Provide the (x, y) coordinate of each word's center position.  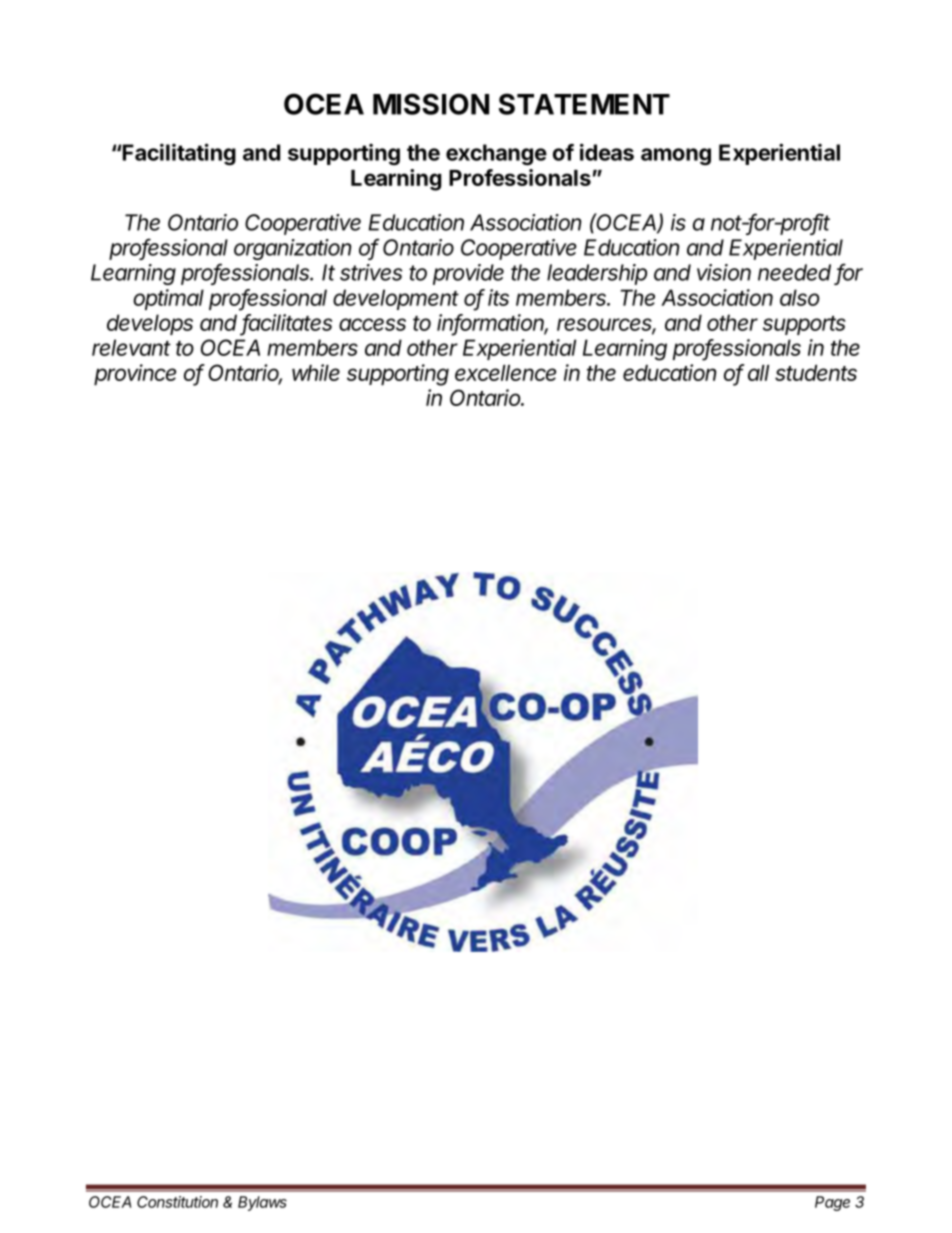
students (816, 373)
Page (832, 1203)
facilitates (287, 323)
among (676, 157)
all (758, 373)
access (372, 324)
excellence (505, 373)
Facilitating (179, 154)
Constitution (177, 1202)
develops (150, 324)
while (316, 372)
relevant (131, 347)
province (135, 375)
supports (804, 325)
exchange (496, 155)
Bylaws (262, 1203)
